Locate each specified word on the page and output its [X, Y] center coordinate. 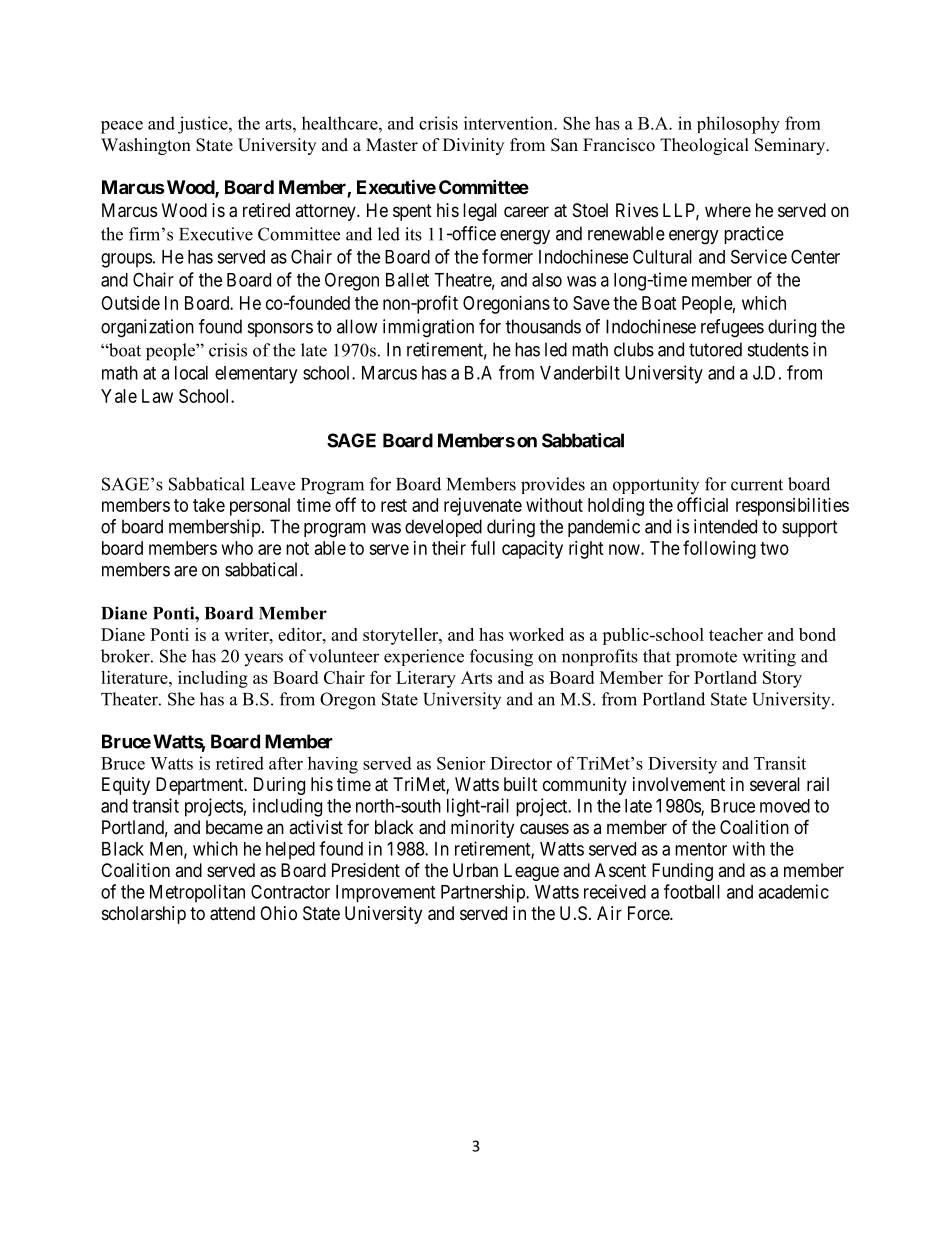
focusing [501, 658]
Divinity [473, 146]
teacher [736, 634]
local [191, 373]
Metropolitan [197, 893]
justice [204, 125]
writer [247, 634]
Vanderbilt [580, 372]
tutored [715, 349]
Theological [704, 146]
